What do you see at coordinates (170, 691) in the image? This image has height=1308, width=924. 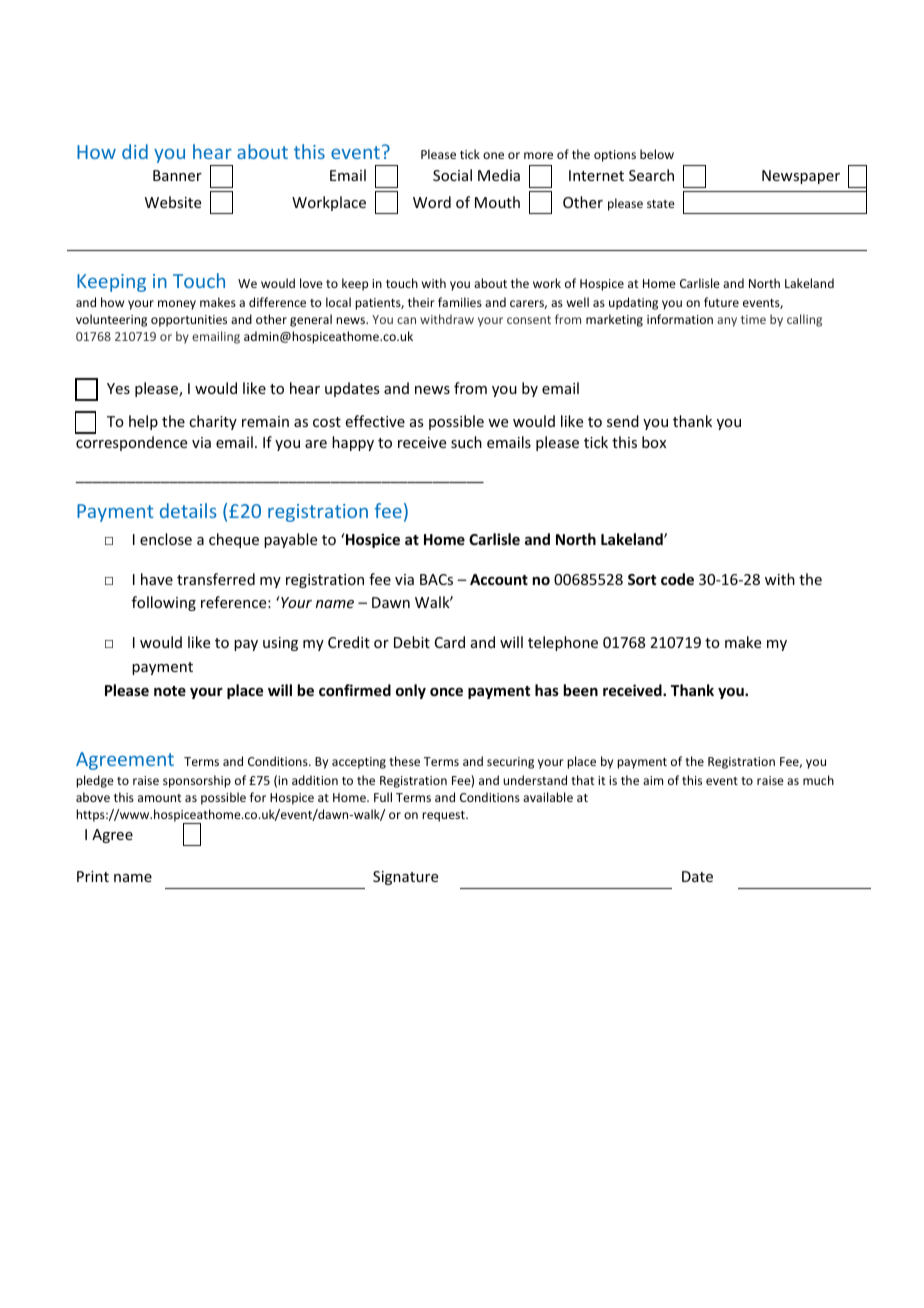 I see `note` at bounding box center [170, 691].
